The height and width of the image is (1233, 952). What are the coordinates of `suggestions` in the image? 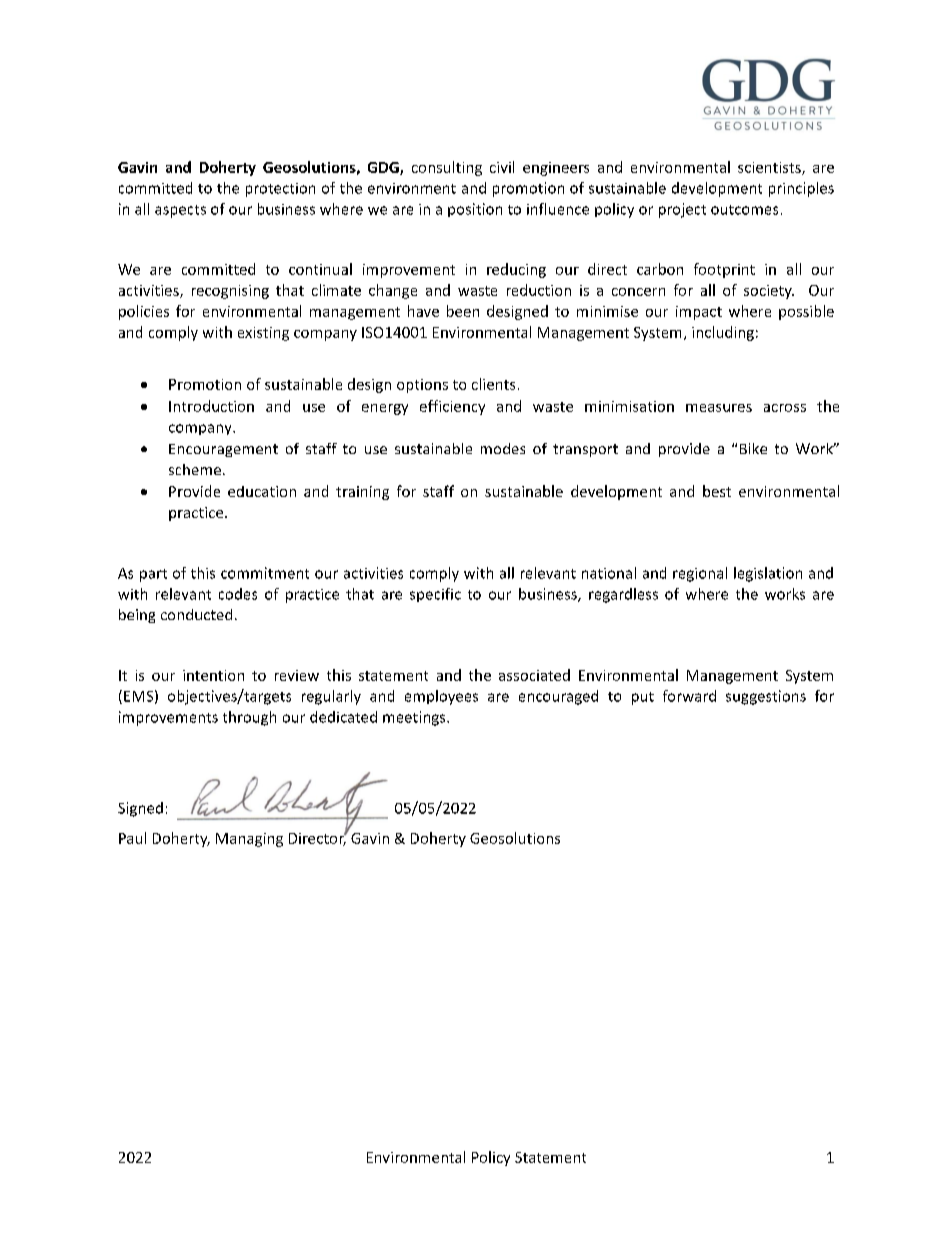 It's located at (766, 697).
